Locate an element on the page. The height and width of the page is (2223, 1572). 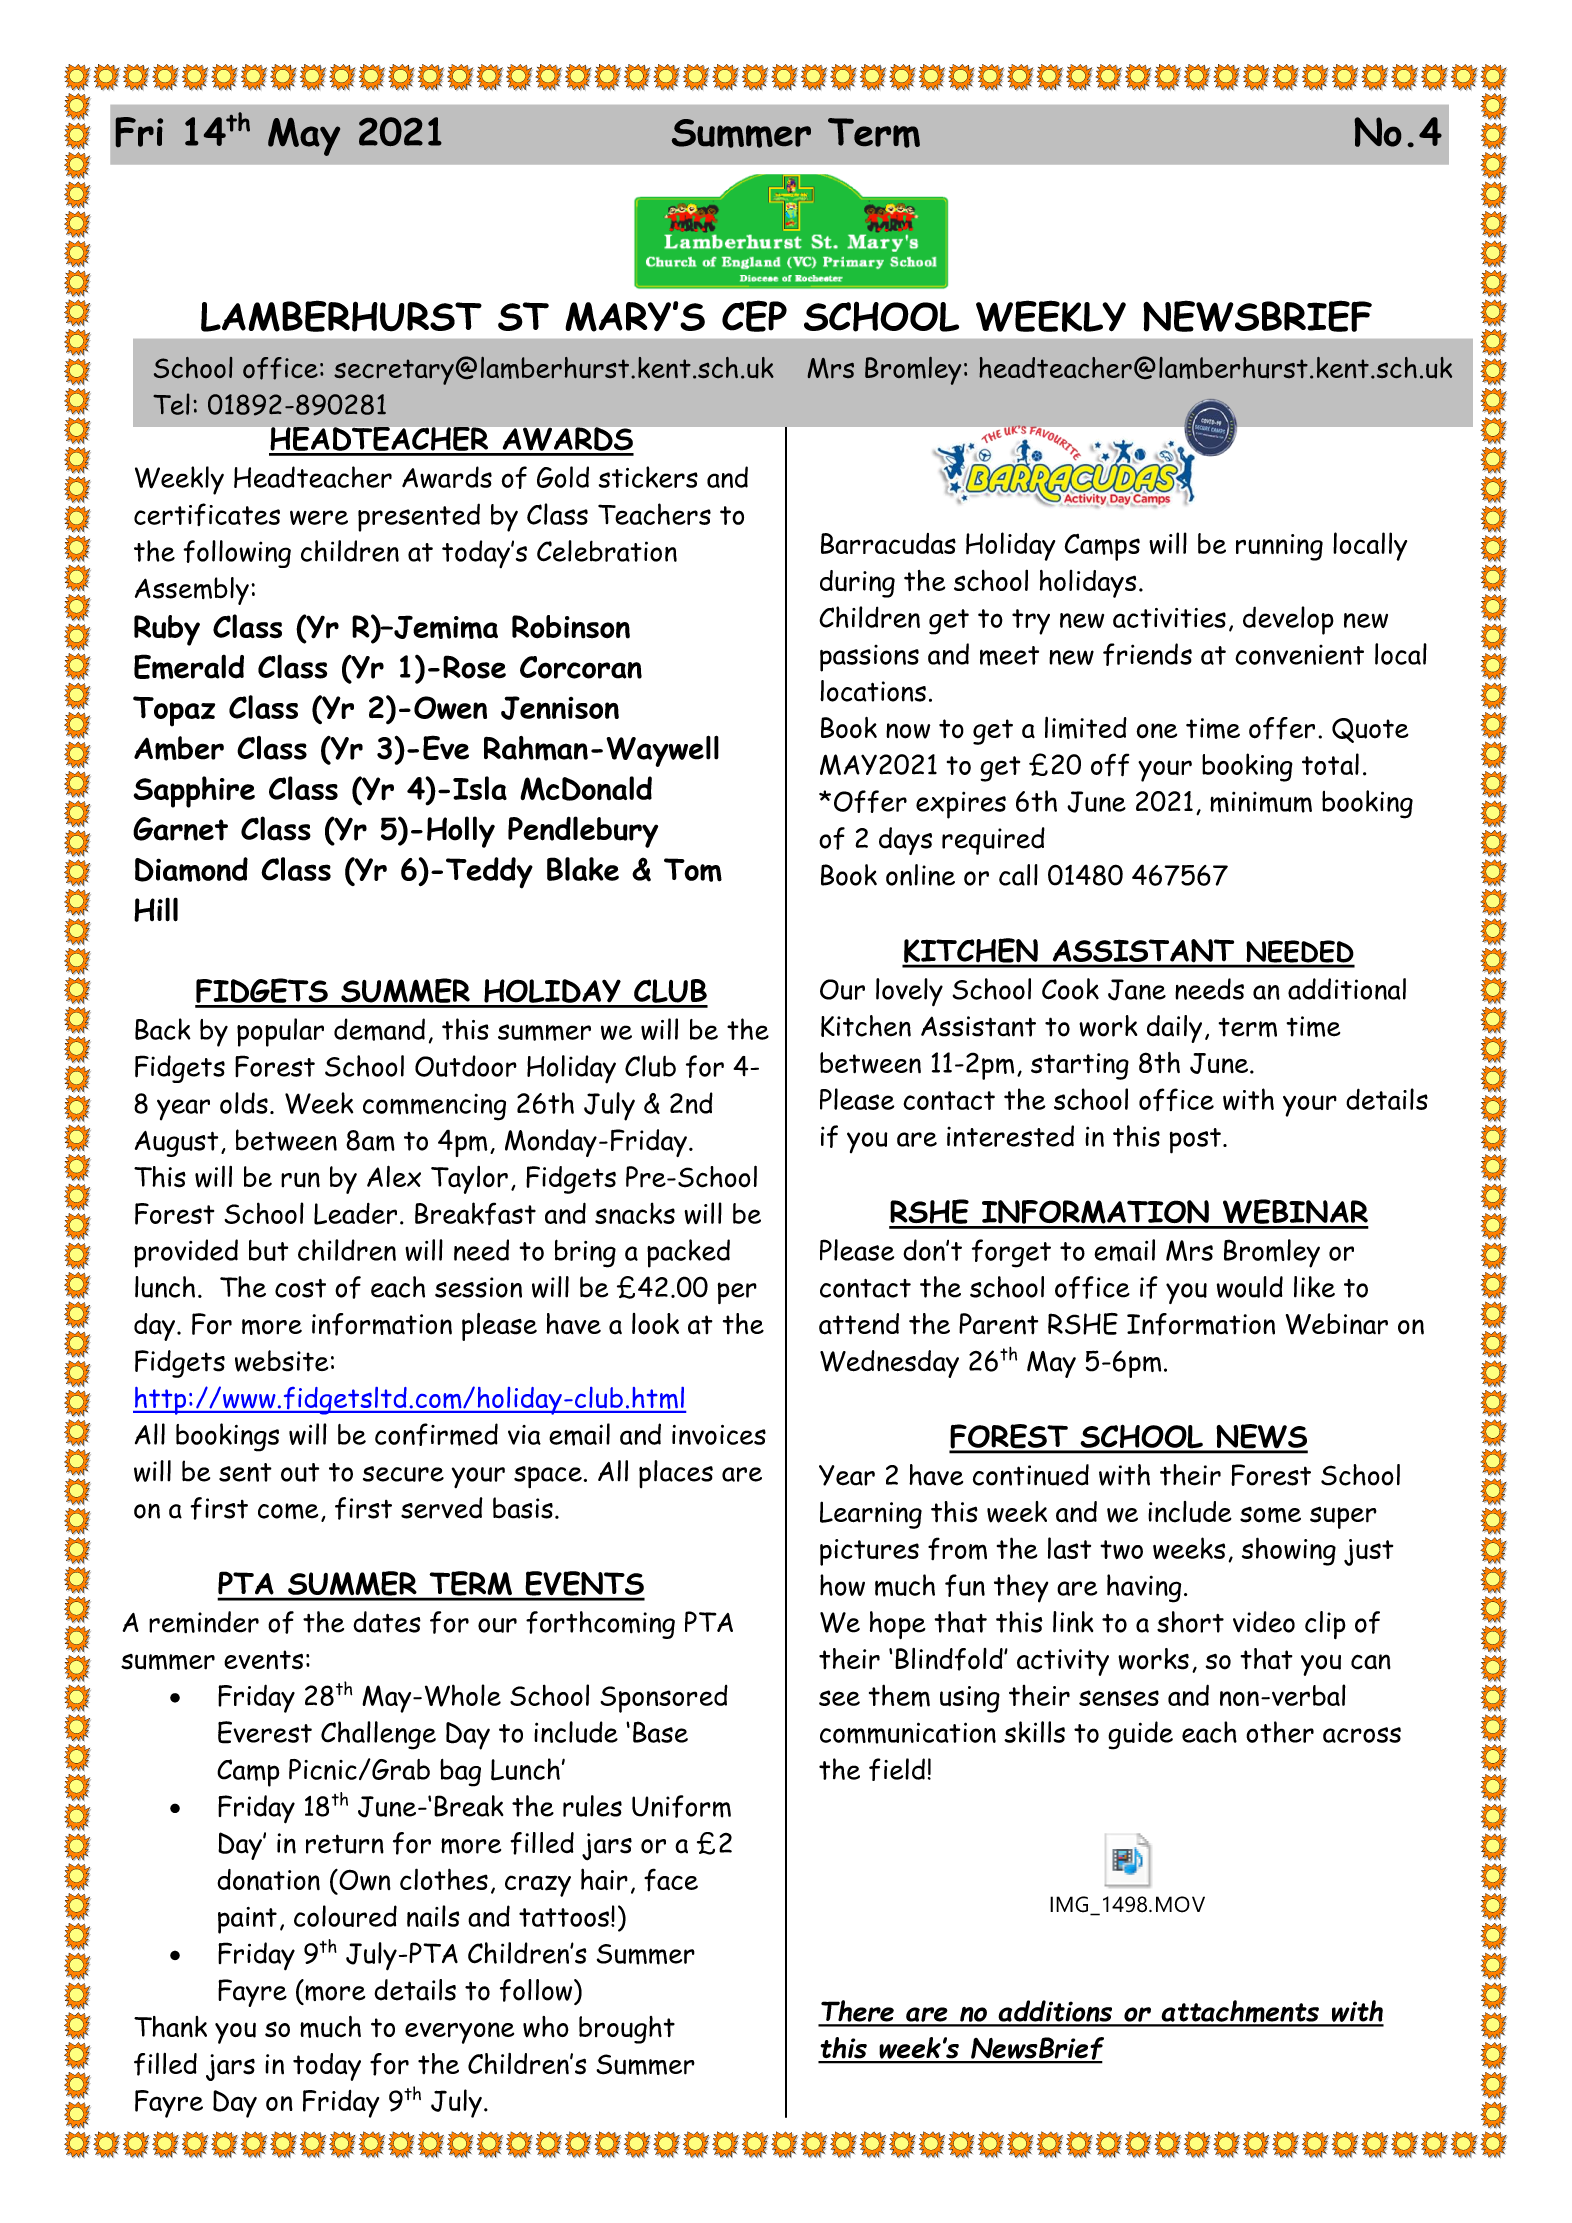
Tel is located at coordinates (171, 404).
